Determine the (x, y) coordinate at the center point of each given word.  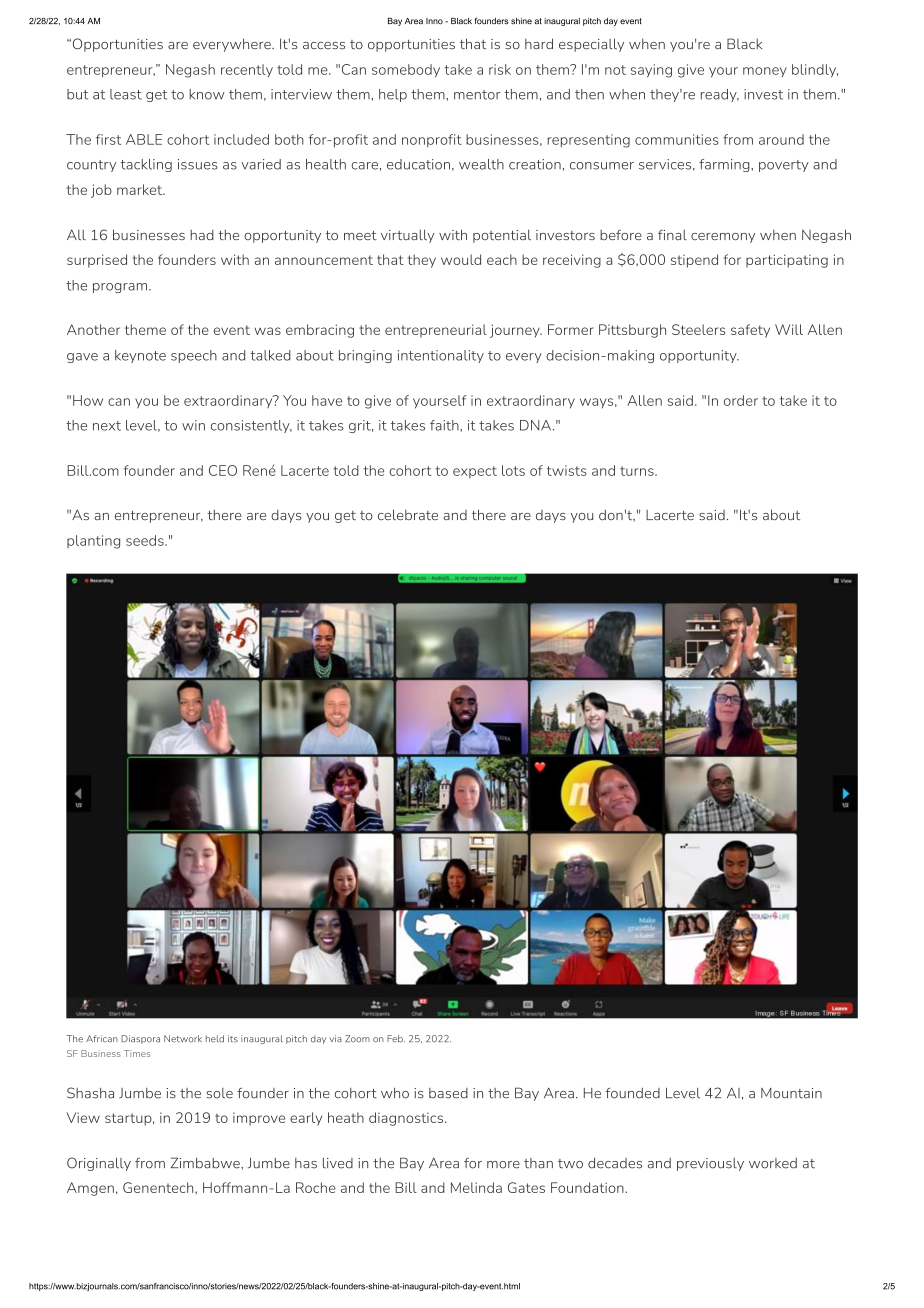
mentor (477, 95)
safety (750, 331)
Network (183, 1038)
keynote (140, 356)
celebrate (408, 514)
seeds (146, 540)
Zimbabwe (206, 1163)
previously (710, 1164)
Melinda (476, 1187)
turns (638, 471)
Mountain (791, 1093)
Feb (396, 1039)
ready (720, 95)
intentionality (441, 356)
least (126, 94)
